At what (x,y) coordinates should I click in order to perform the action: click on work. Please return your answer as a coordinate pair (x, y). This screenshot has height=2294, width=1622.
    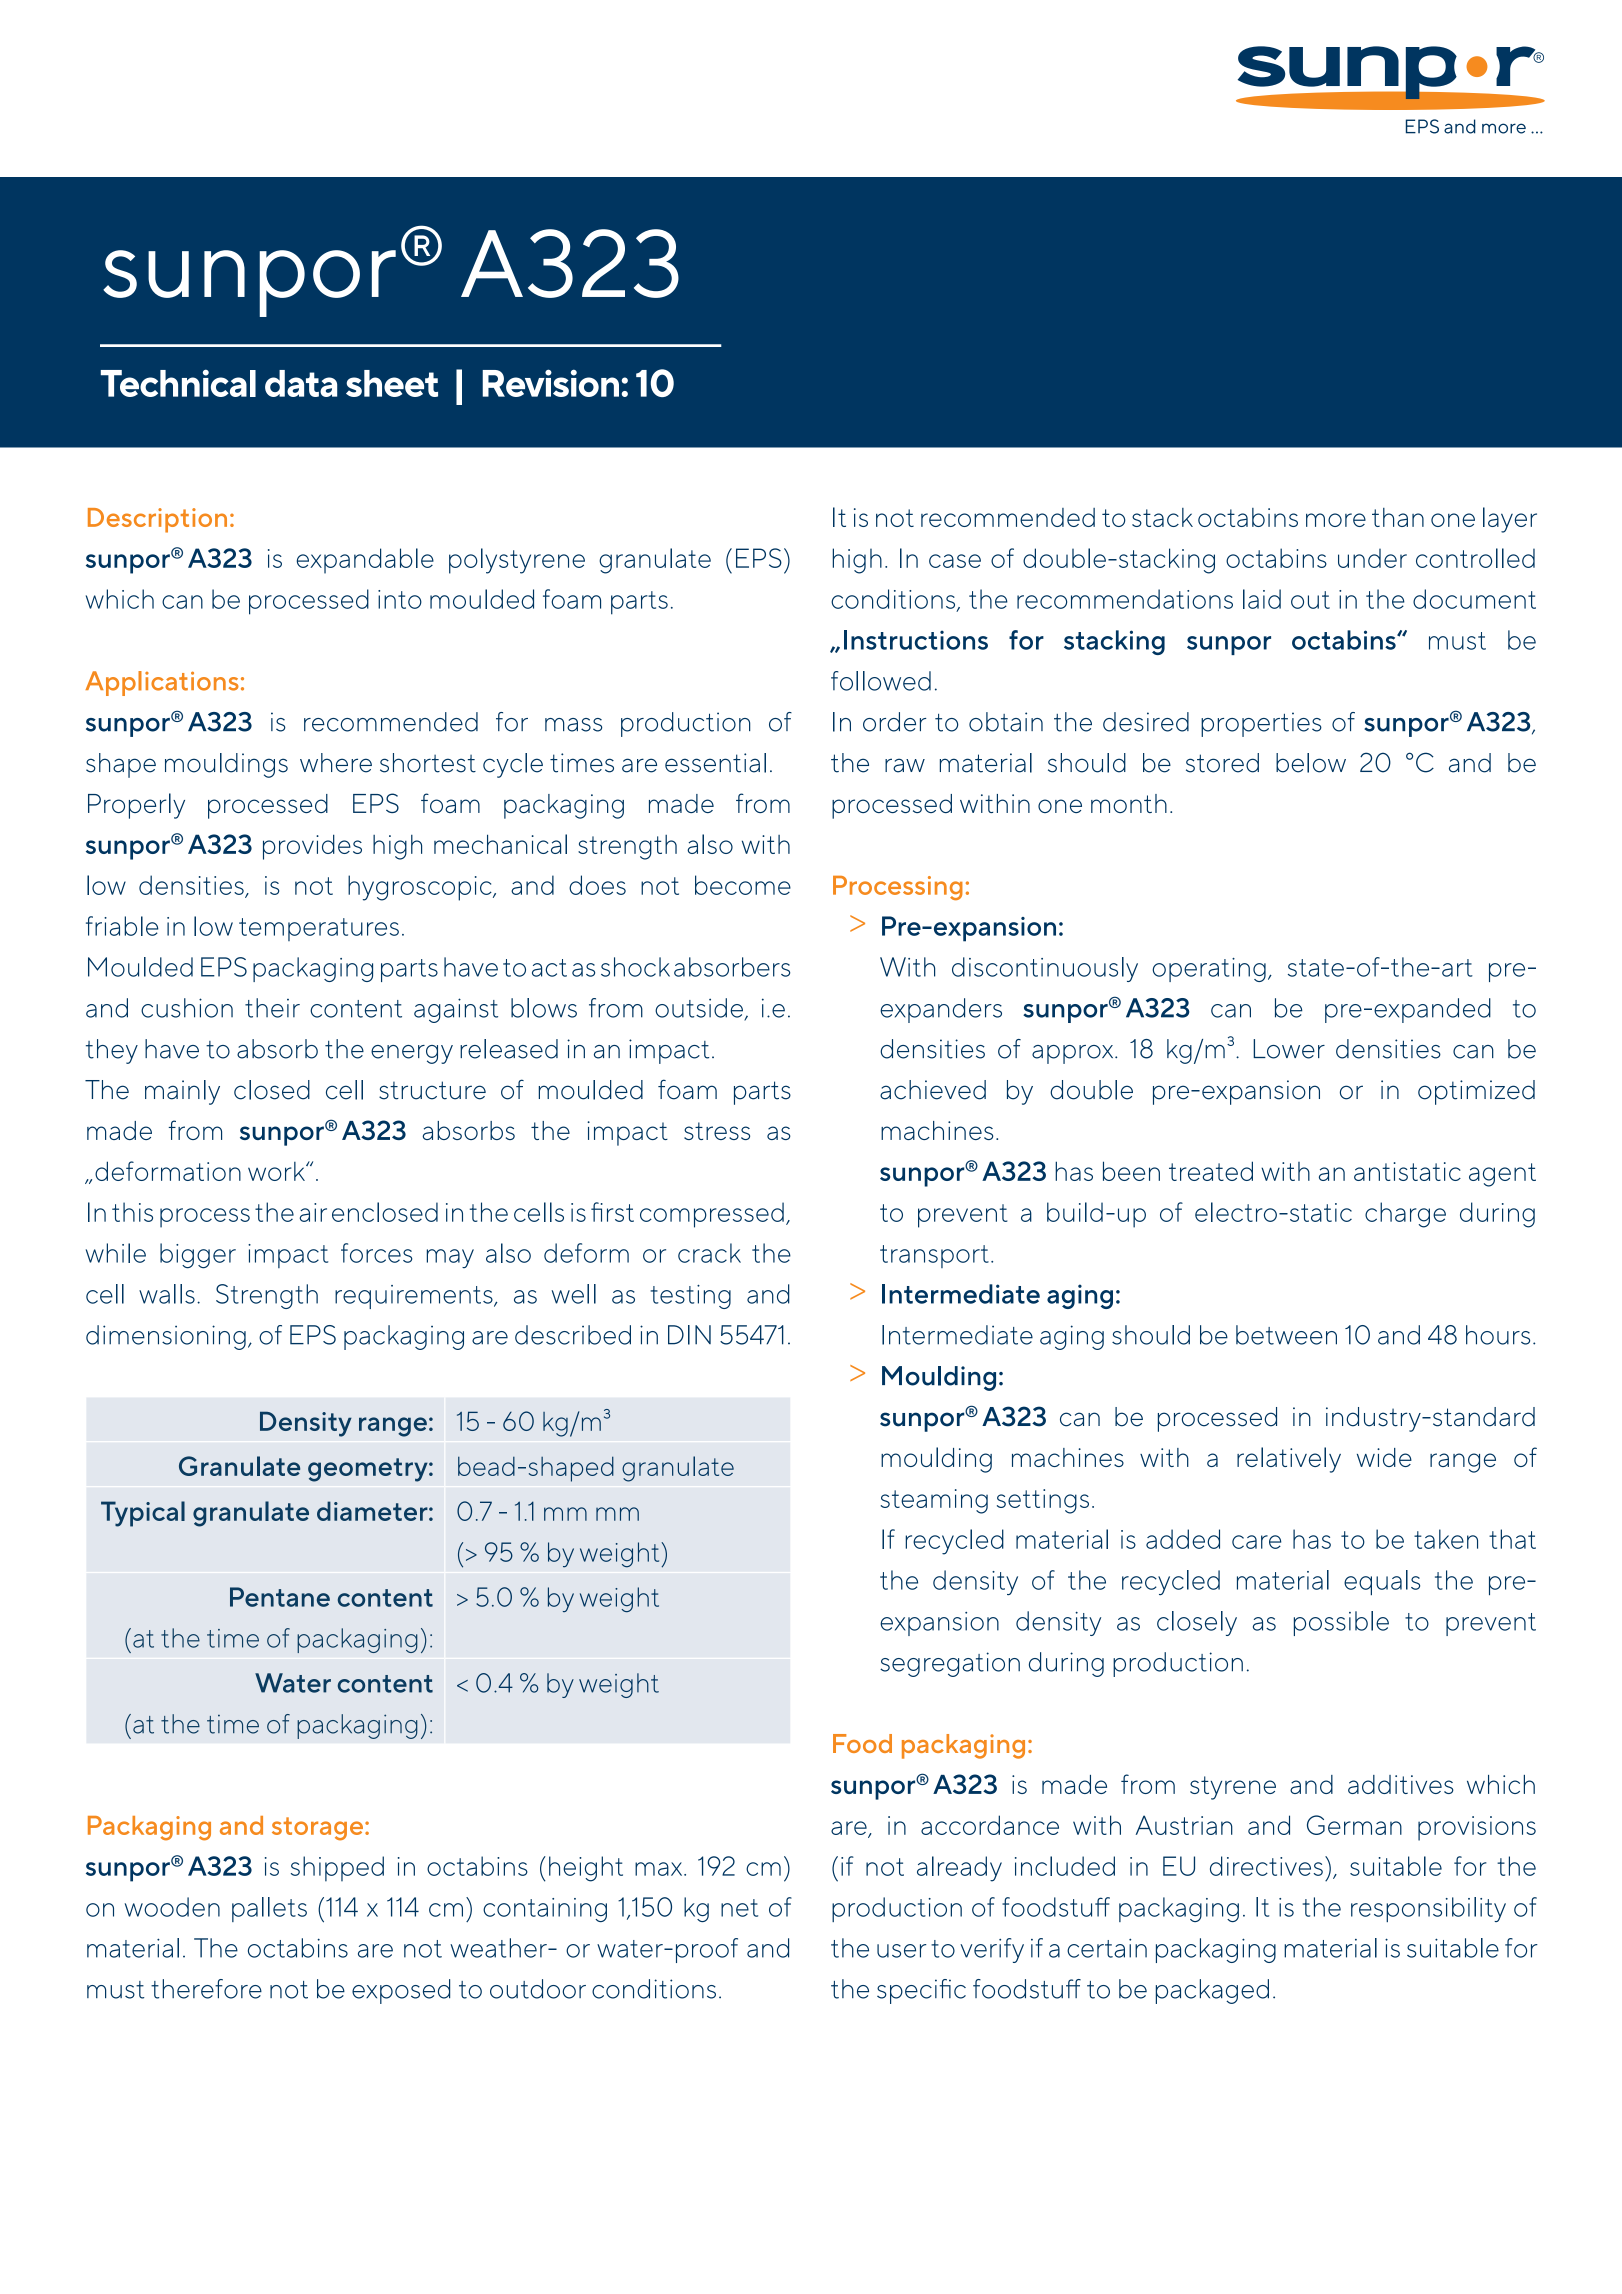
    Looking at the image, I should click on (277, 1171).
